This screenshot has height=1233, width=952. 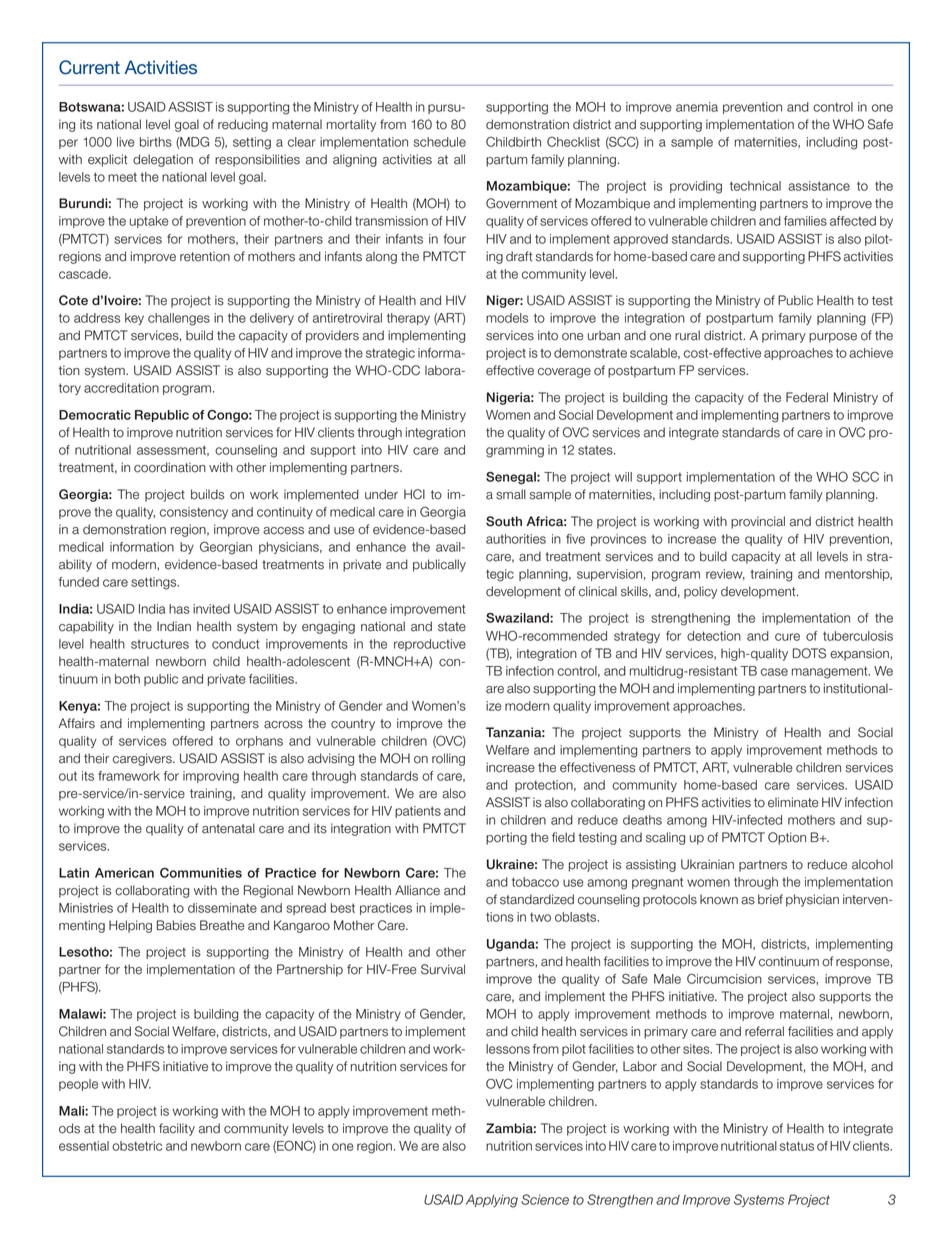 What do you see at coordinates (787, 637) in the screenshot?
I see `cure` at bounding box center [787, 637].
